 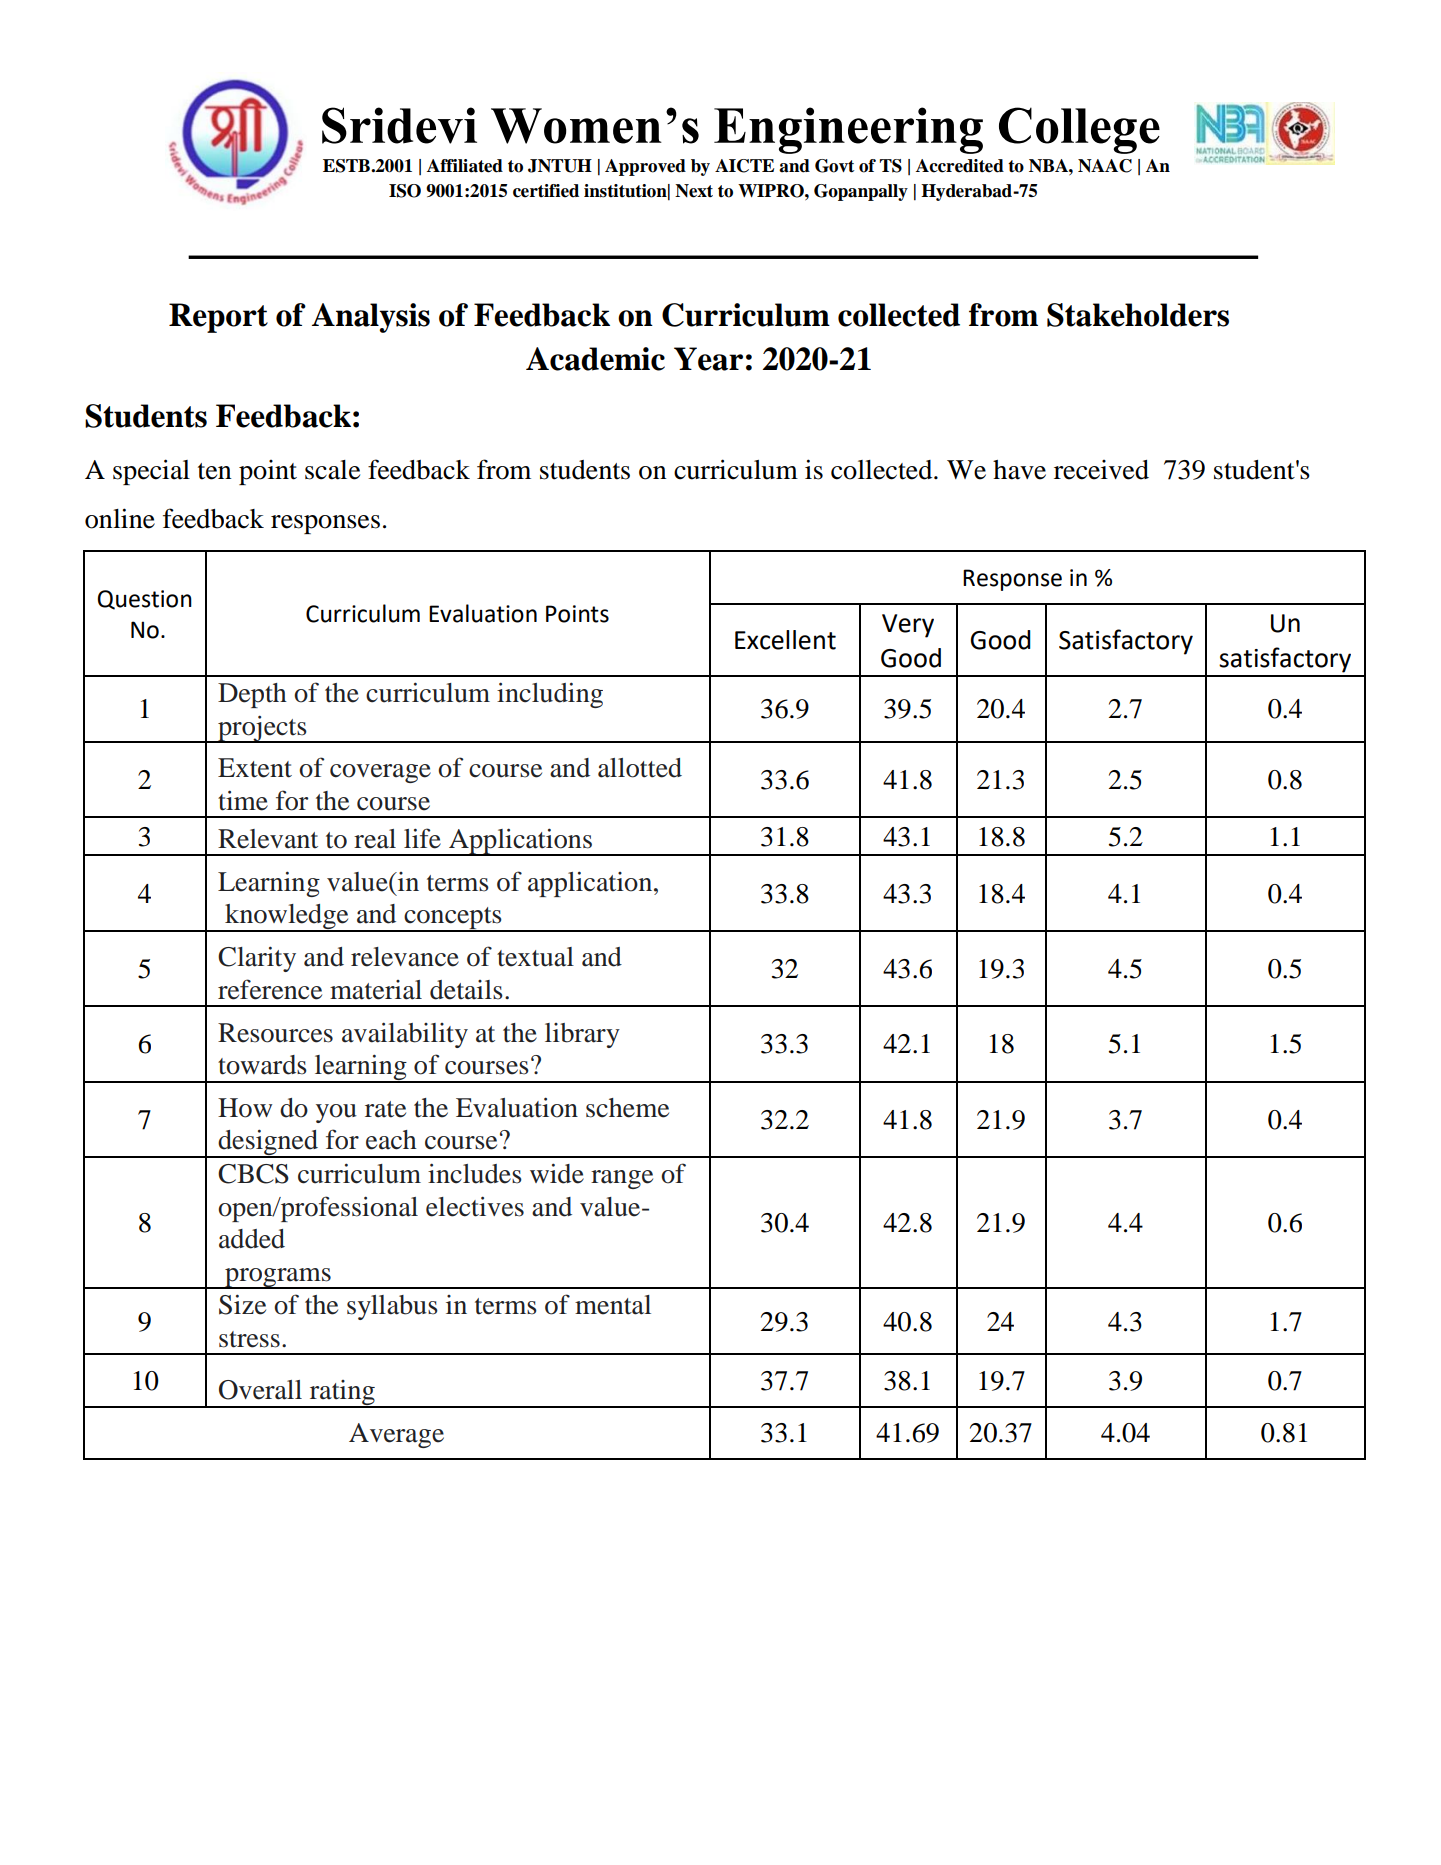 I want to click on How, so click(x=245, y=1108).
